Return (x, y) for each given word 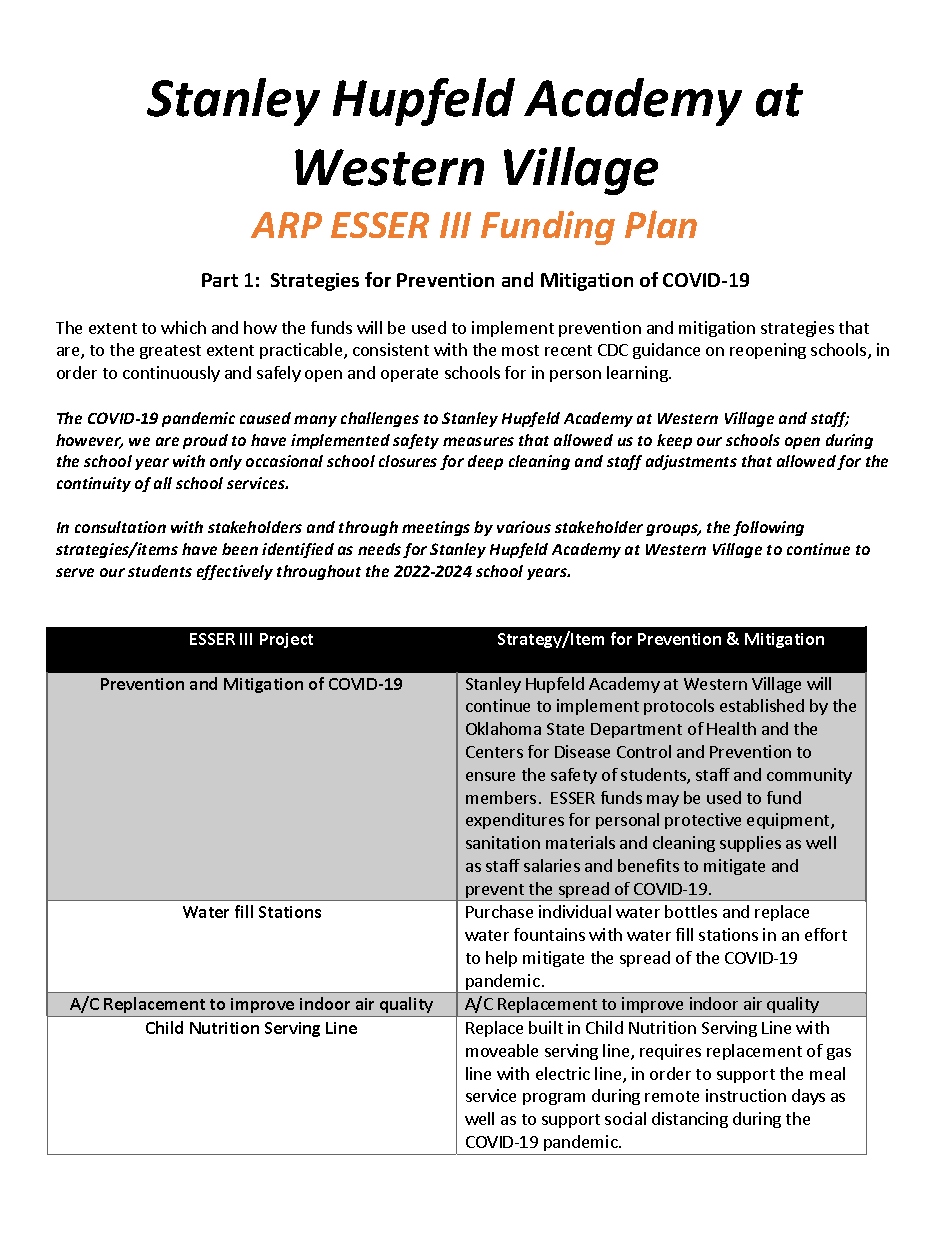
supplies (750, 844)
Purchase (499, 911)
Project (286, 640)
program (554, 1099)
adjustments (691, 462)
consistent (391, 349)
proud (205, 441)
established (762, 705)
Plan (661, 224)
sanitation (503, 842)
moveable (502, 1050)
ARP (286, 225)
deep (485, 462)
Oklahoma (503, 728)
